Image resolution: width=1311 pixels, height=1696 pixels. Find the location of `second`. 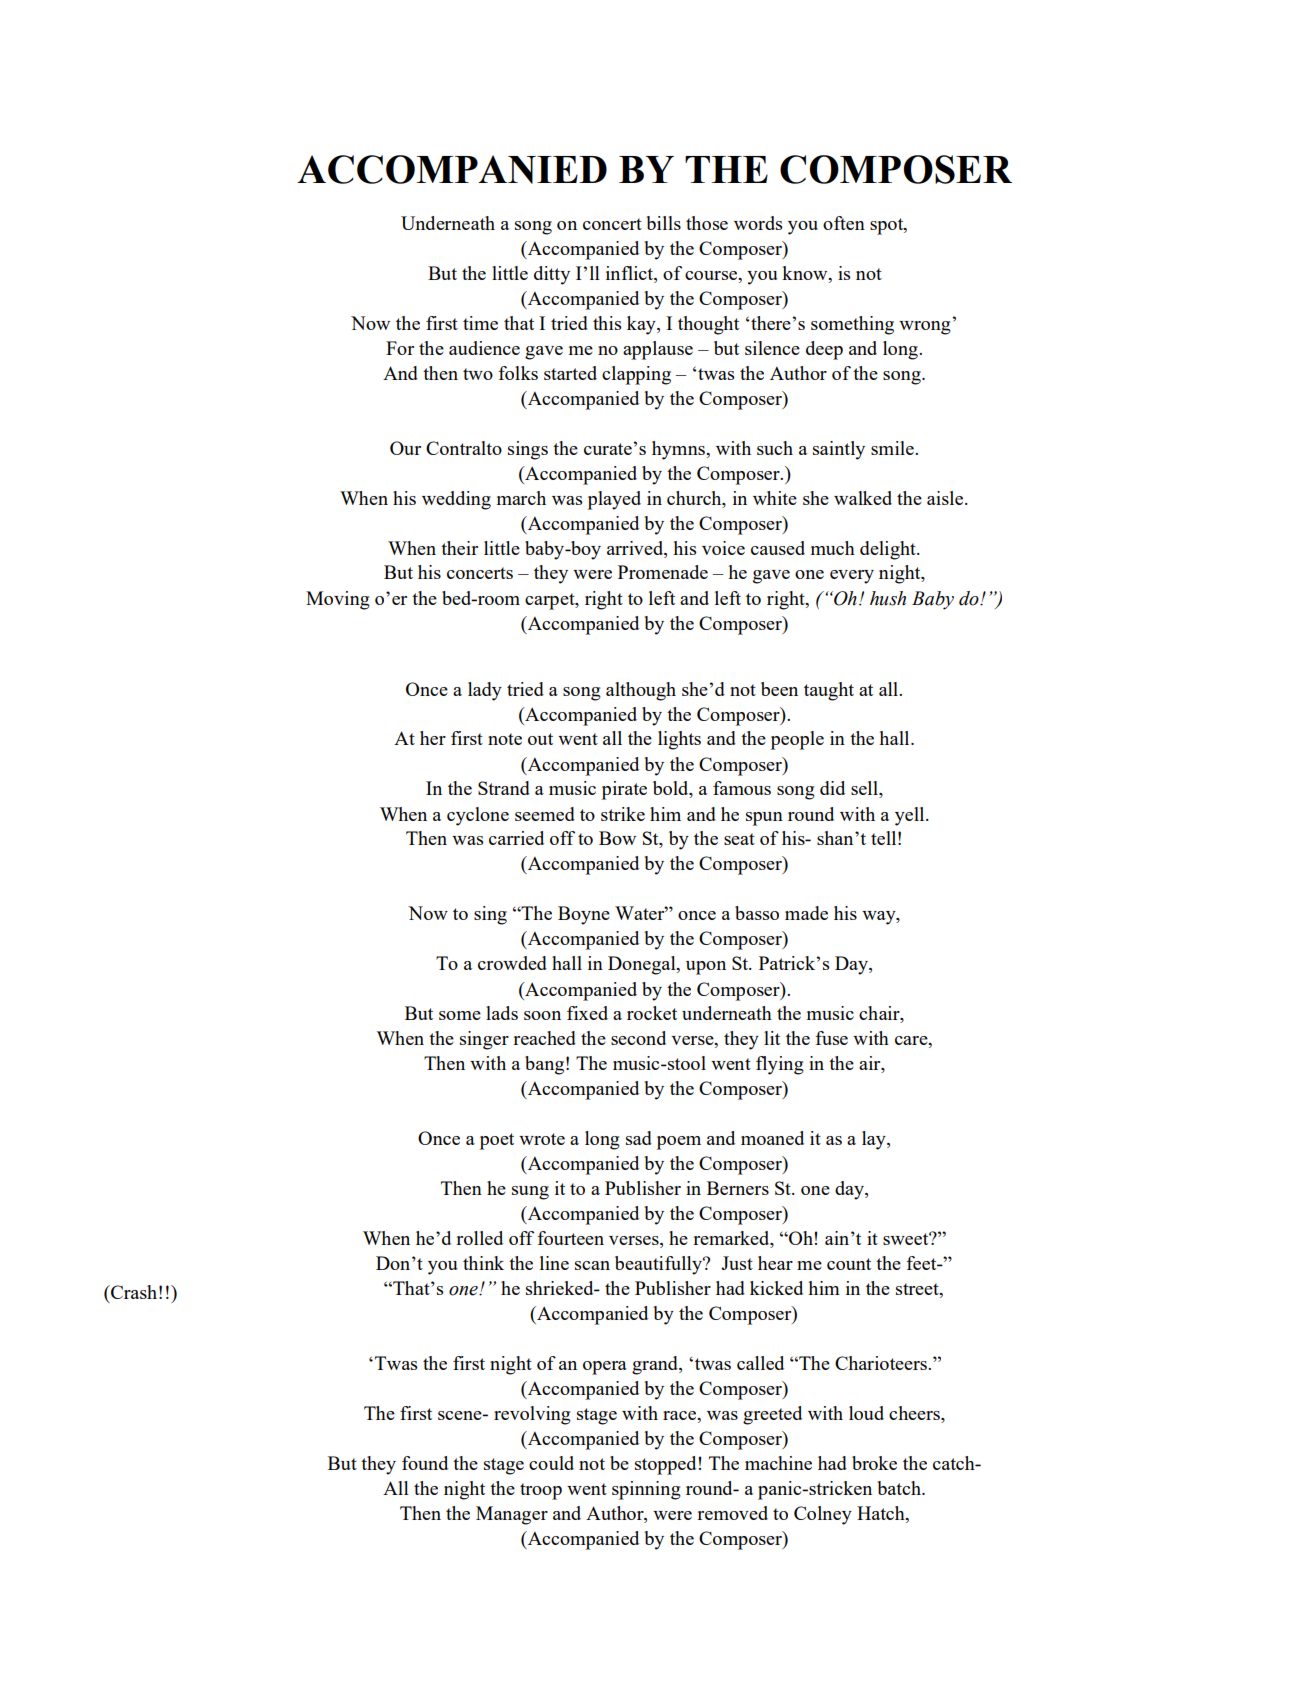

second is located at coordinates (638, 1038).
